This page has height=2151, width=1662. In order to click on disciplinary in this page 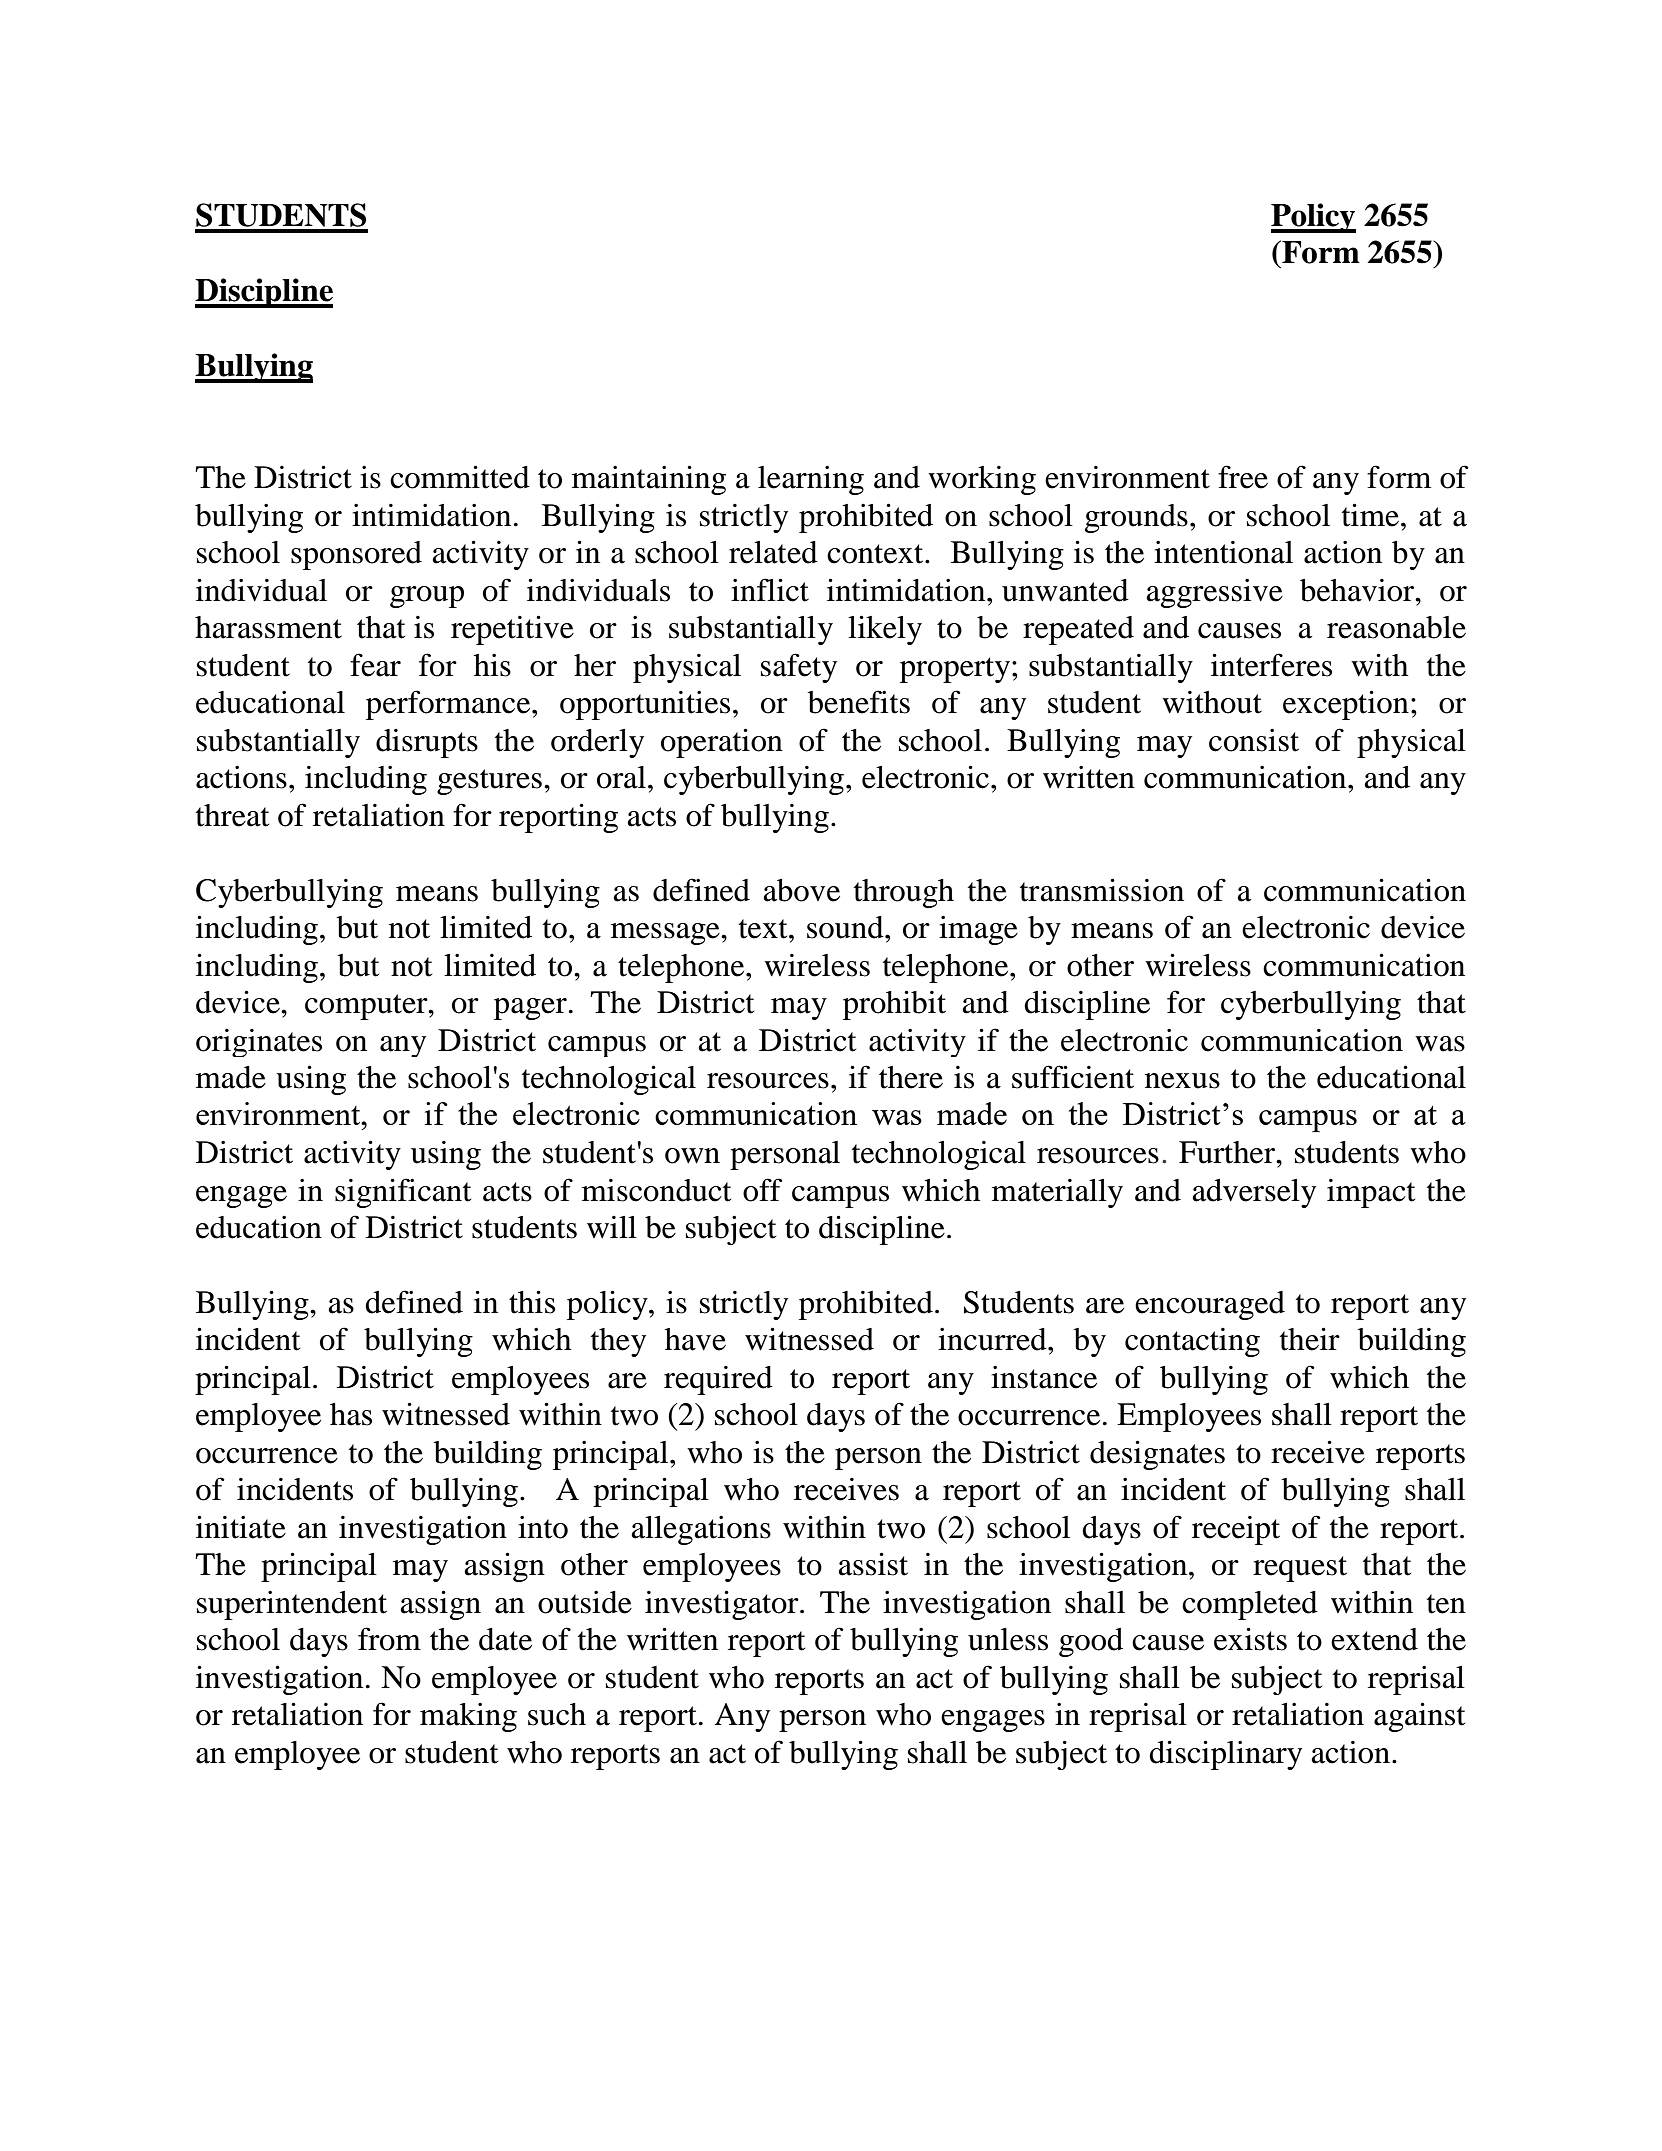, I will do `click(1225, 1755)`.
